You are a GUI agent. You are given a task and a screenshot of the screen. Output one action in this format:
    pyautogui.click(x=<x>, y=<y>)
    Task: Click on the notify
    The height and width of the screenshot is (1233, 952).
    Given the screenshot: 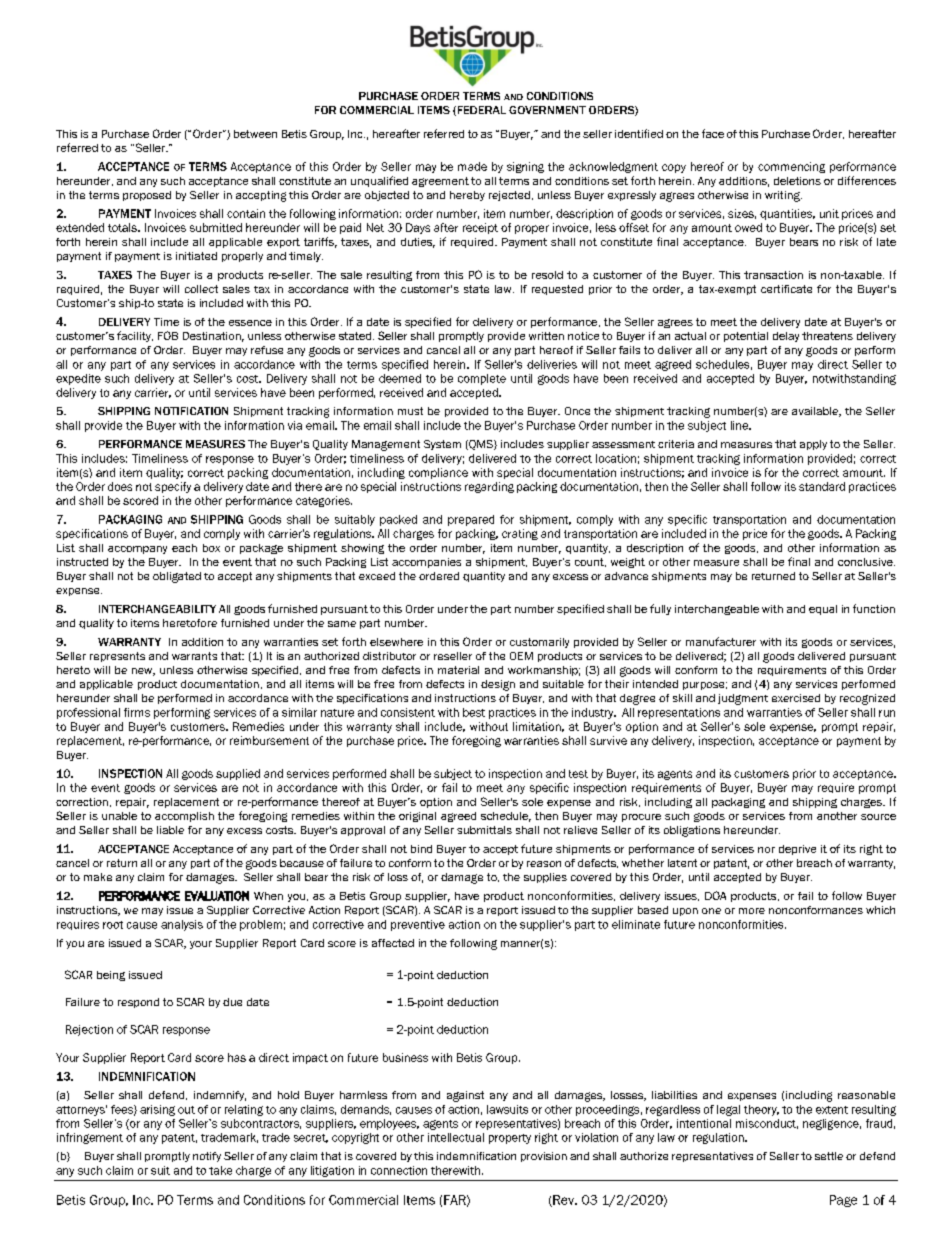 What is the action you would take?
    pyautogui.click(x=207, y=1157)
